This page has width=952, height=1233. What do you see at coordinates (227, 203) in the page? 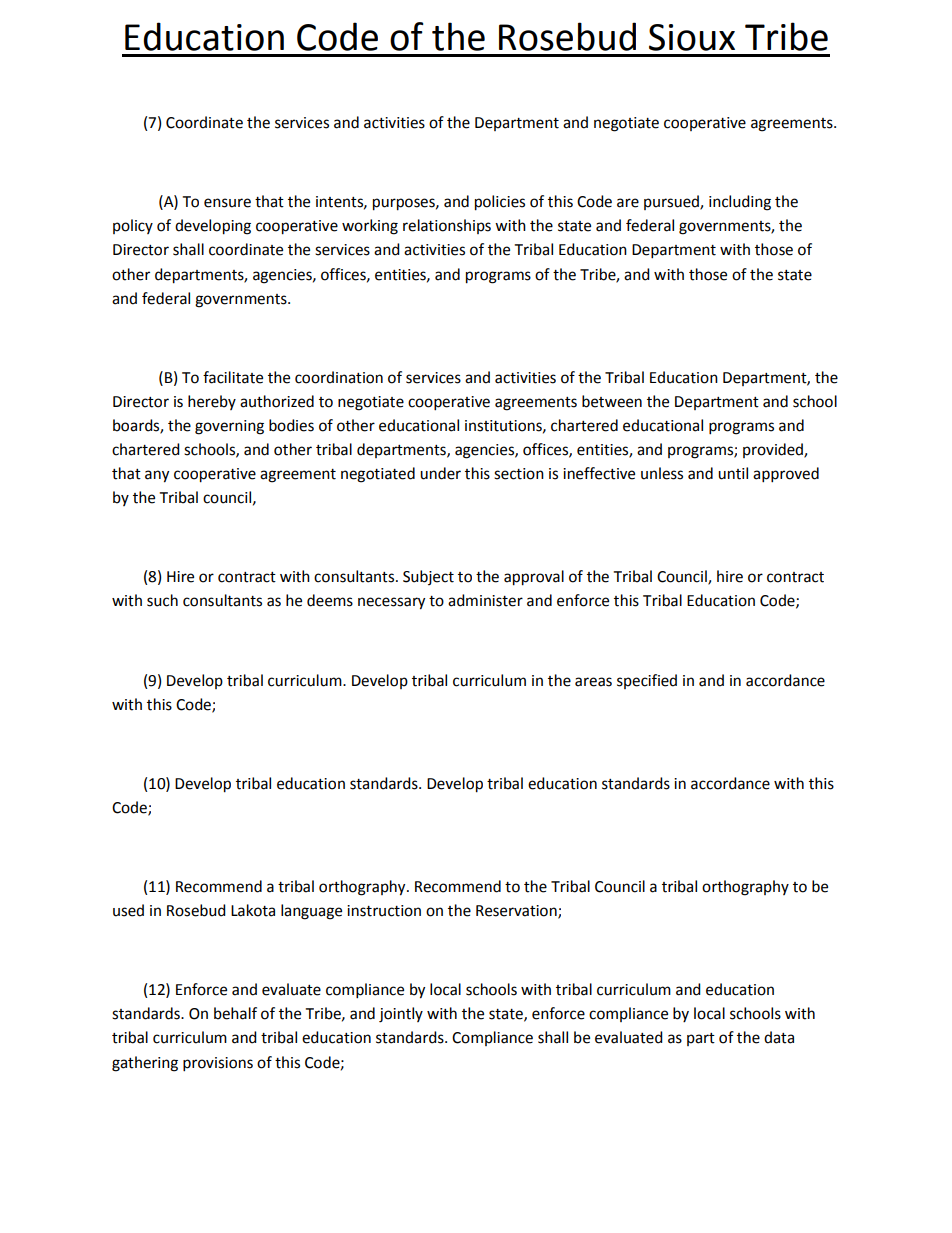
I see `ensure` at bounding box center [227, 203].
